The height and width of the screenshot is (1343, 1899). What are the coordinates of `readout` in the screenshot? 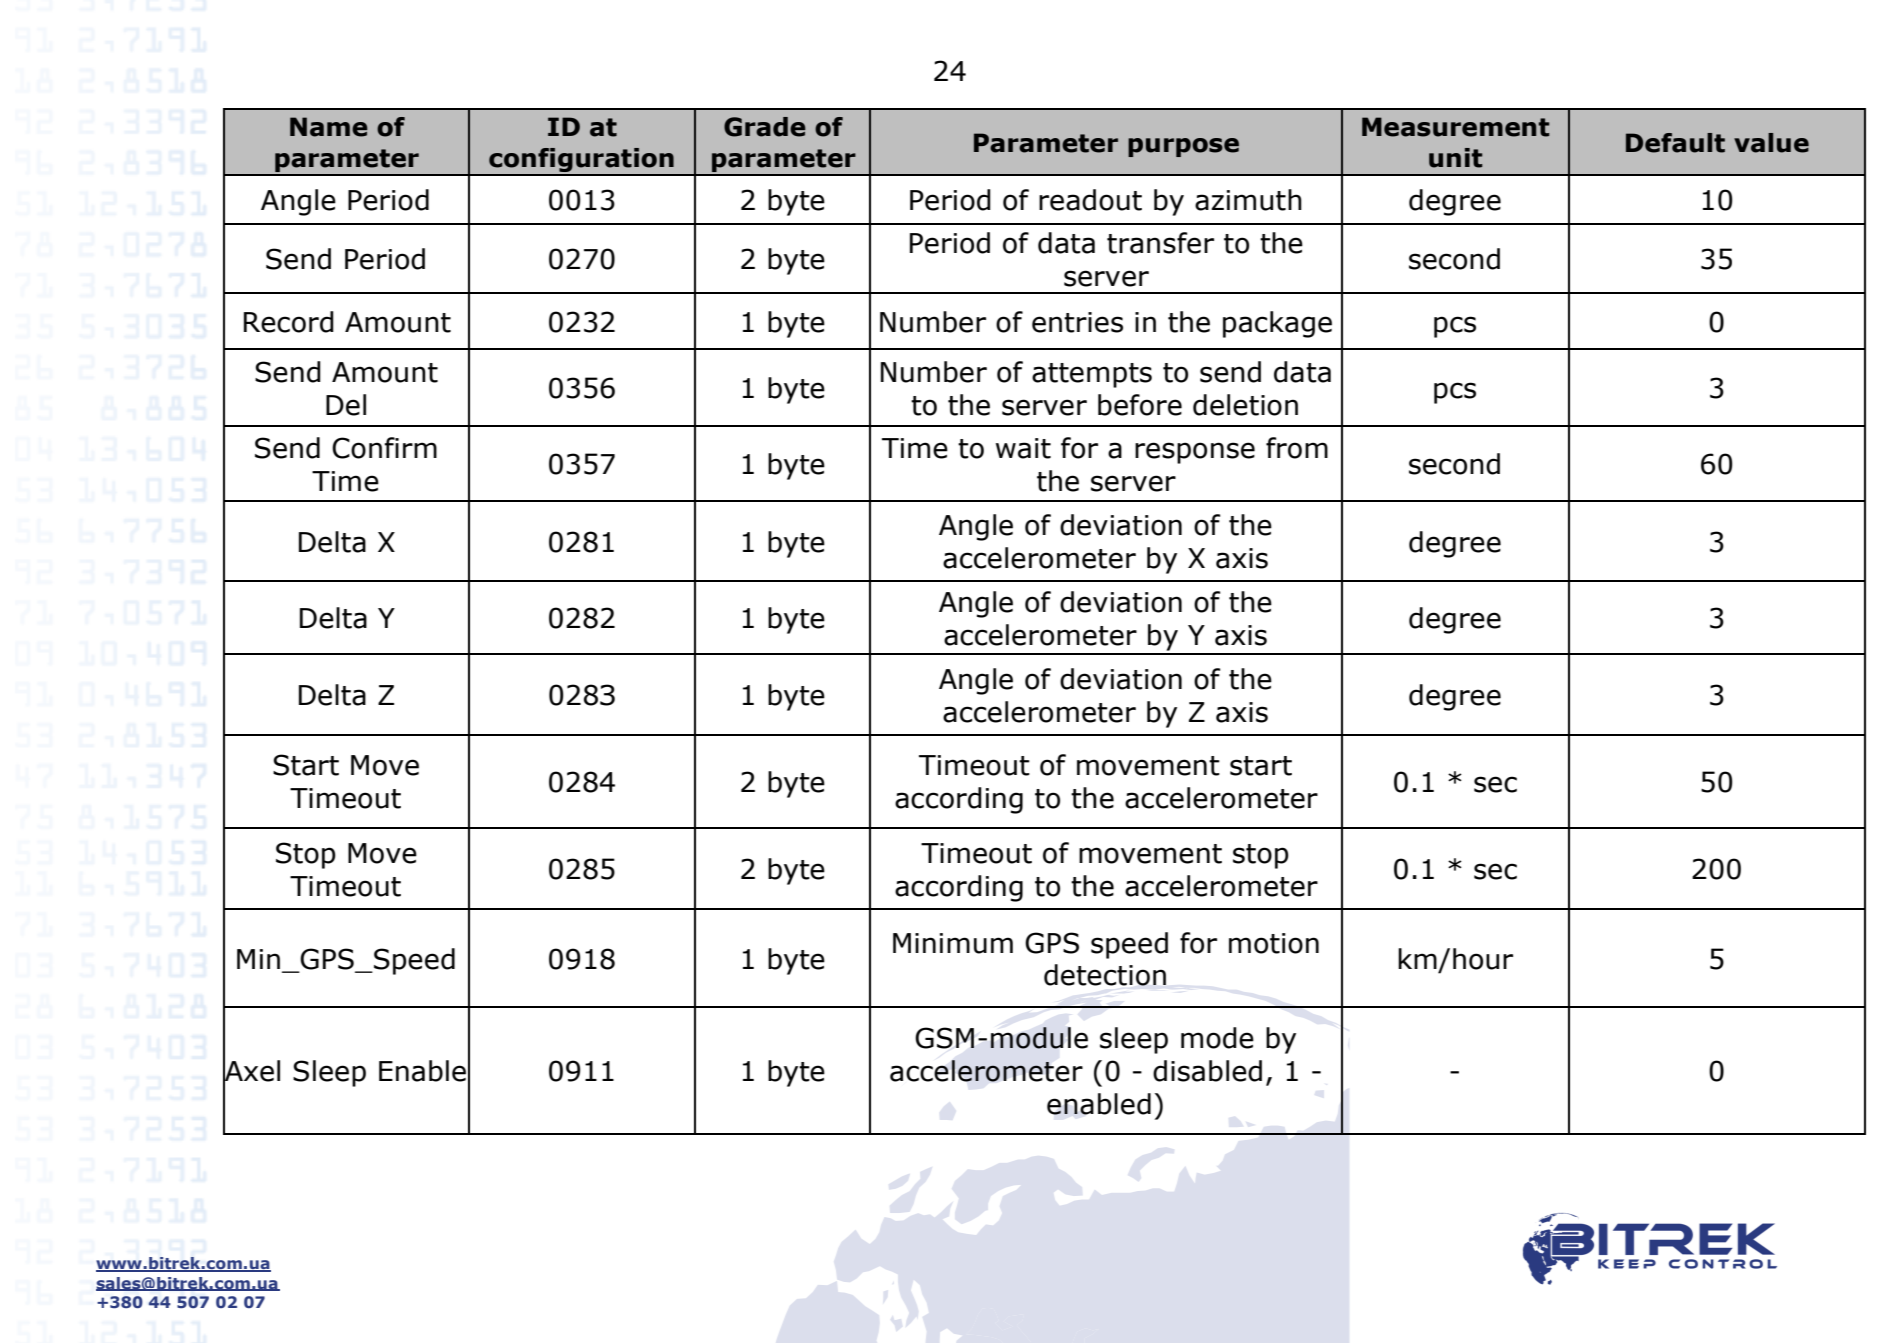 It's located at (1090, 200).
